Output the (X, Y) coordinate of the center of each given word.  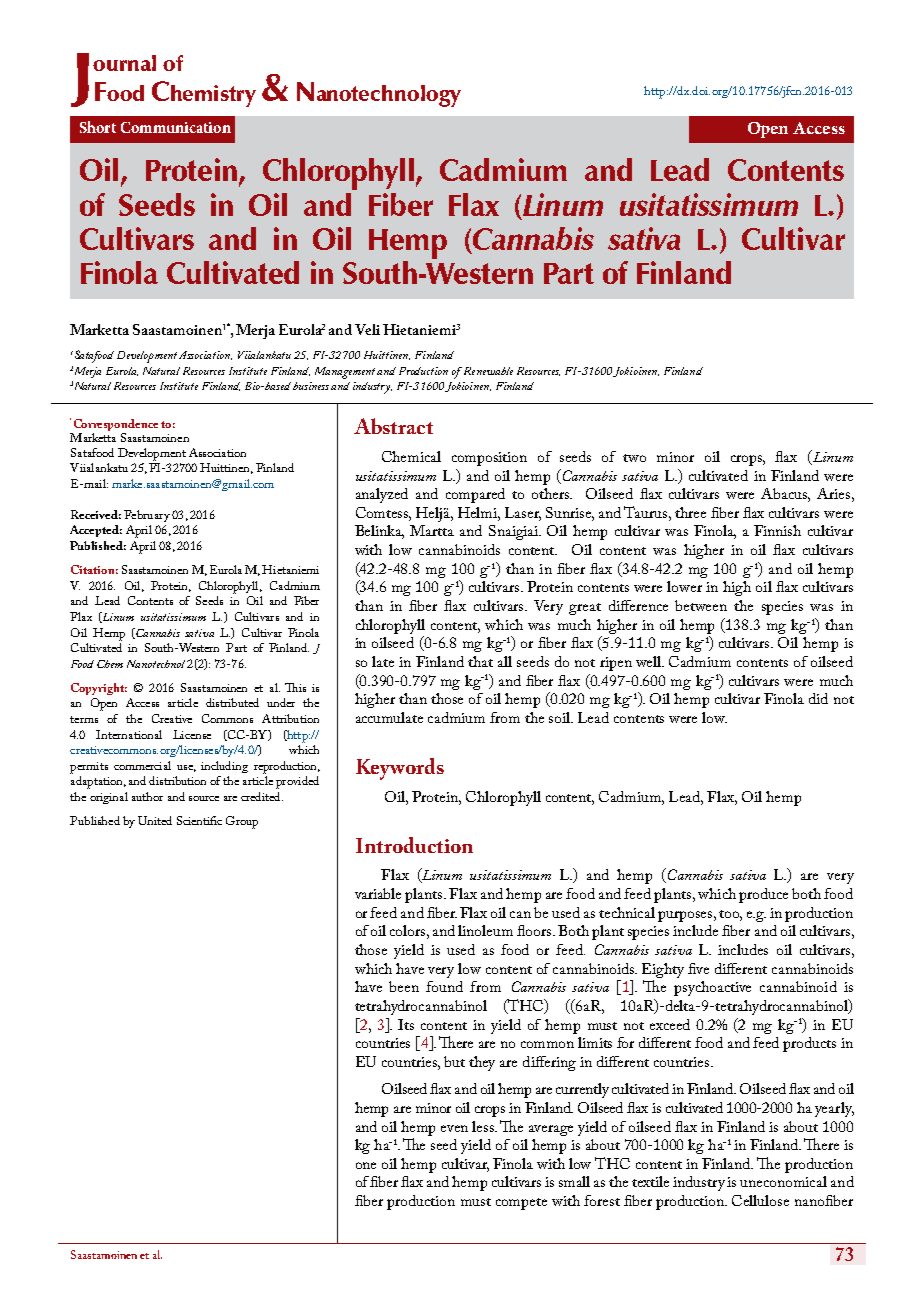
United (155, 820)
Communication (176, 127)
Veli (367, 329)
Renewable (488, 371)
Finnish (777, 530)
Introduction (414, 845)
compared (475, 495)
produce (763, 895)
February (147, 516)
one (366, 1165)
